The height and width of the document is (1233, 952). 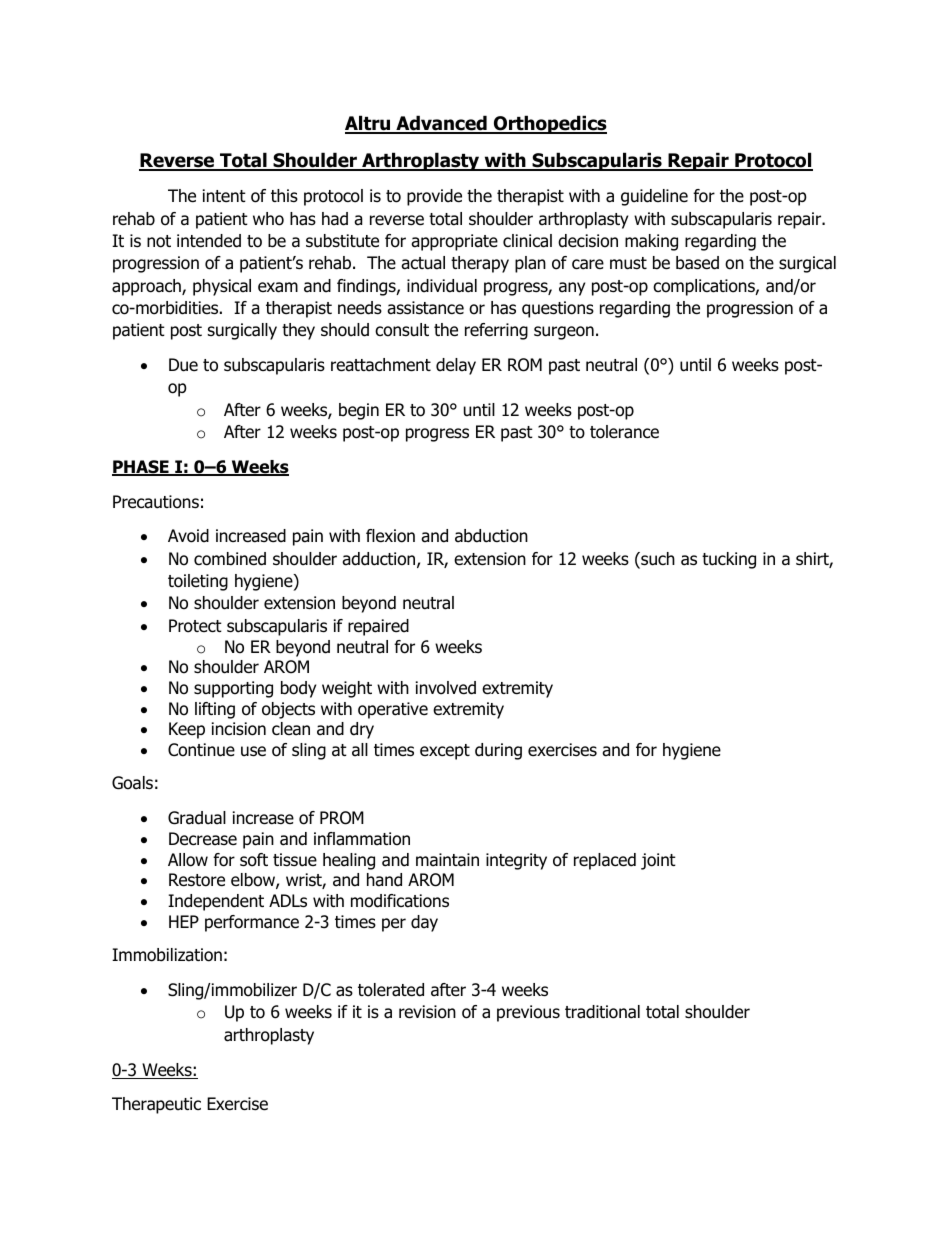 What do you see at coordinates (445, 752) in the document?
I see `except` at bounding box center [445, 752].
